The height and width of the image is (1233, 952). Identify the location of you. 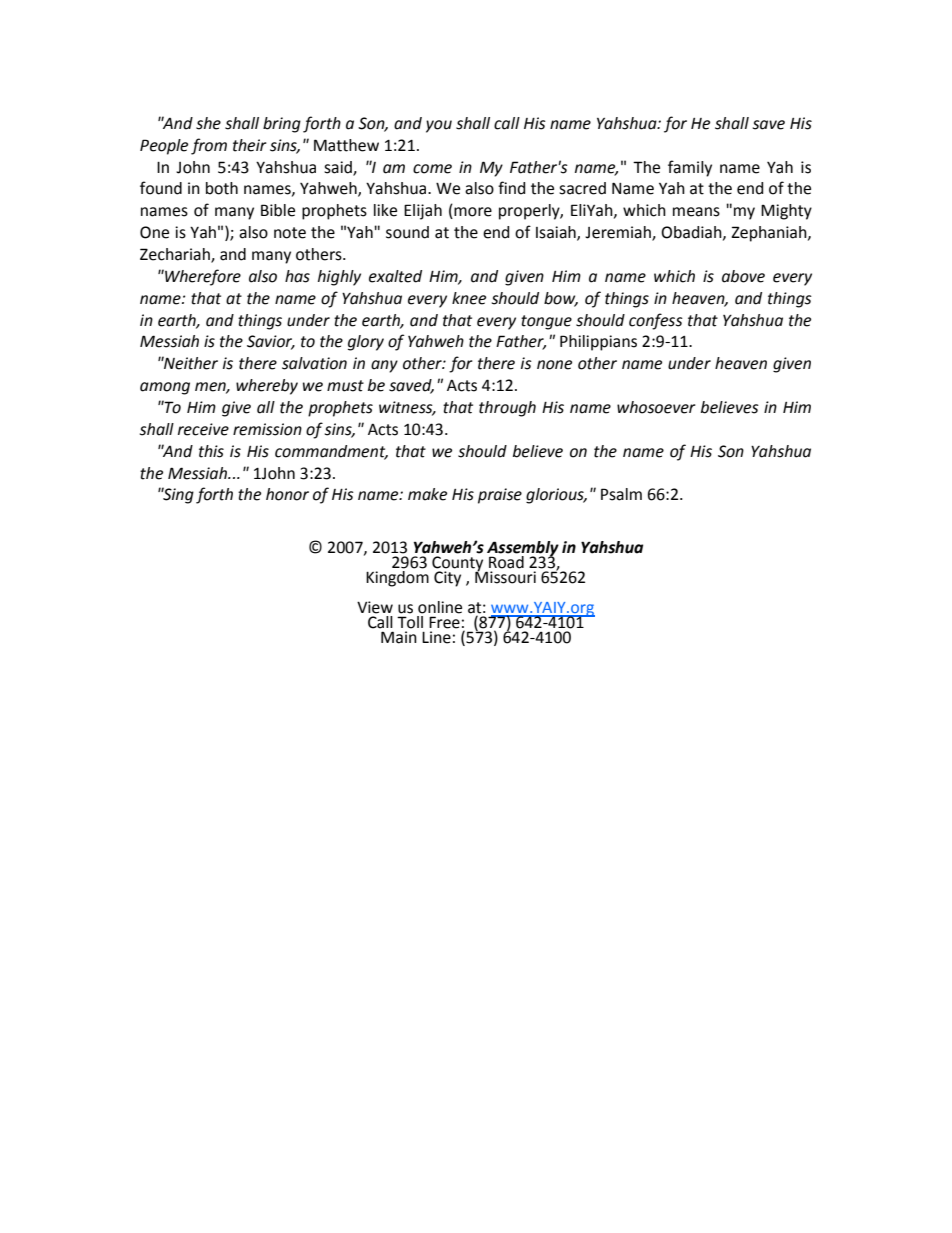
(439, 126).
